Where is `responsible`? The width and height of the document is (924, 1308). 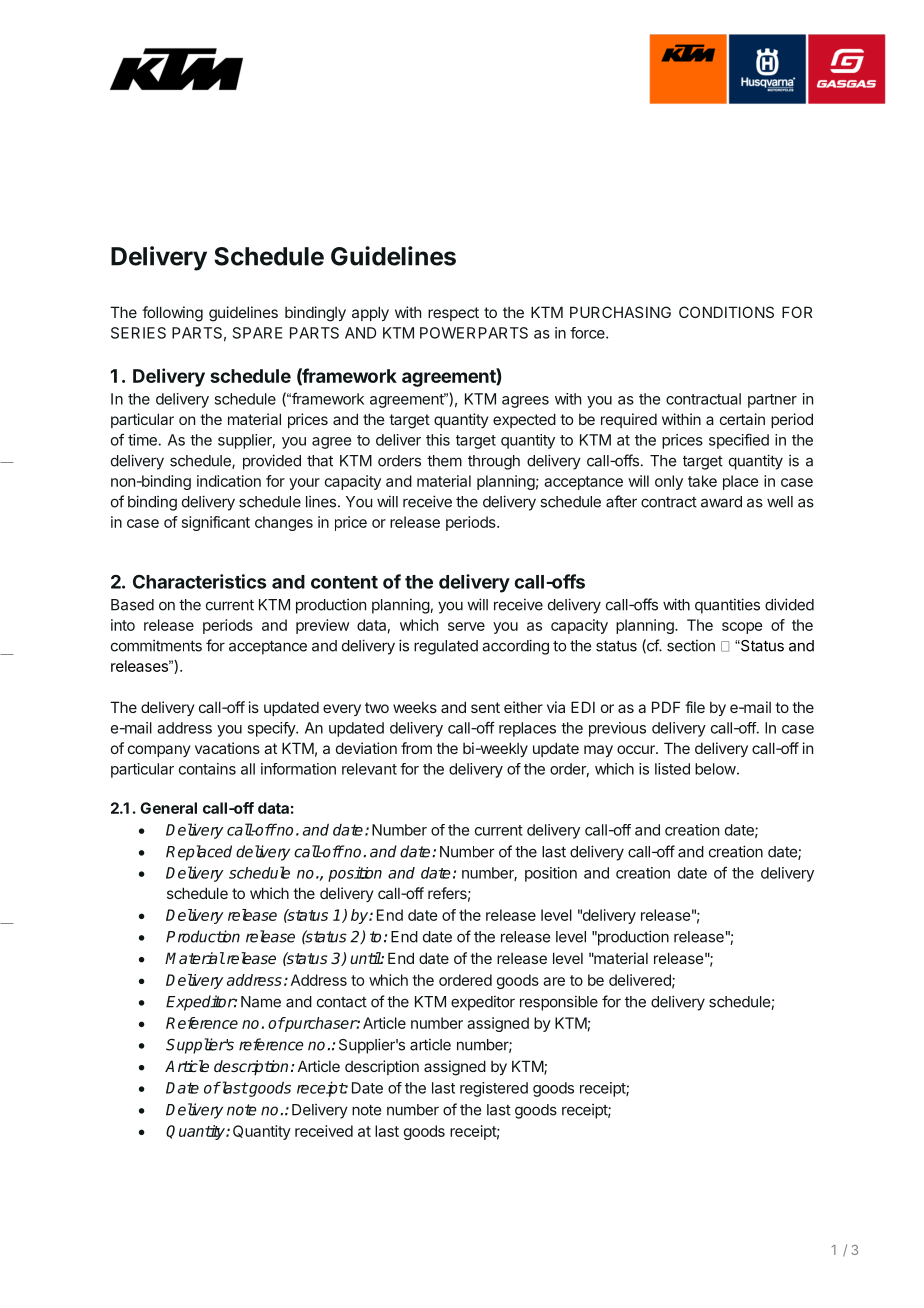 responsible is located at coordinates (559, 1003).
